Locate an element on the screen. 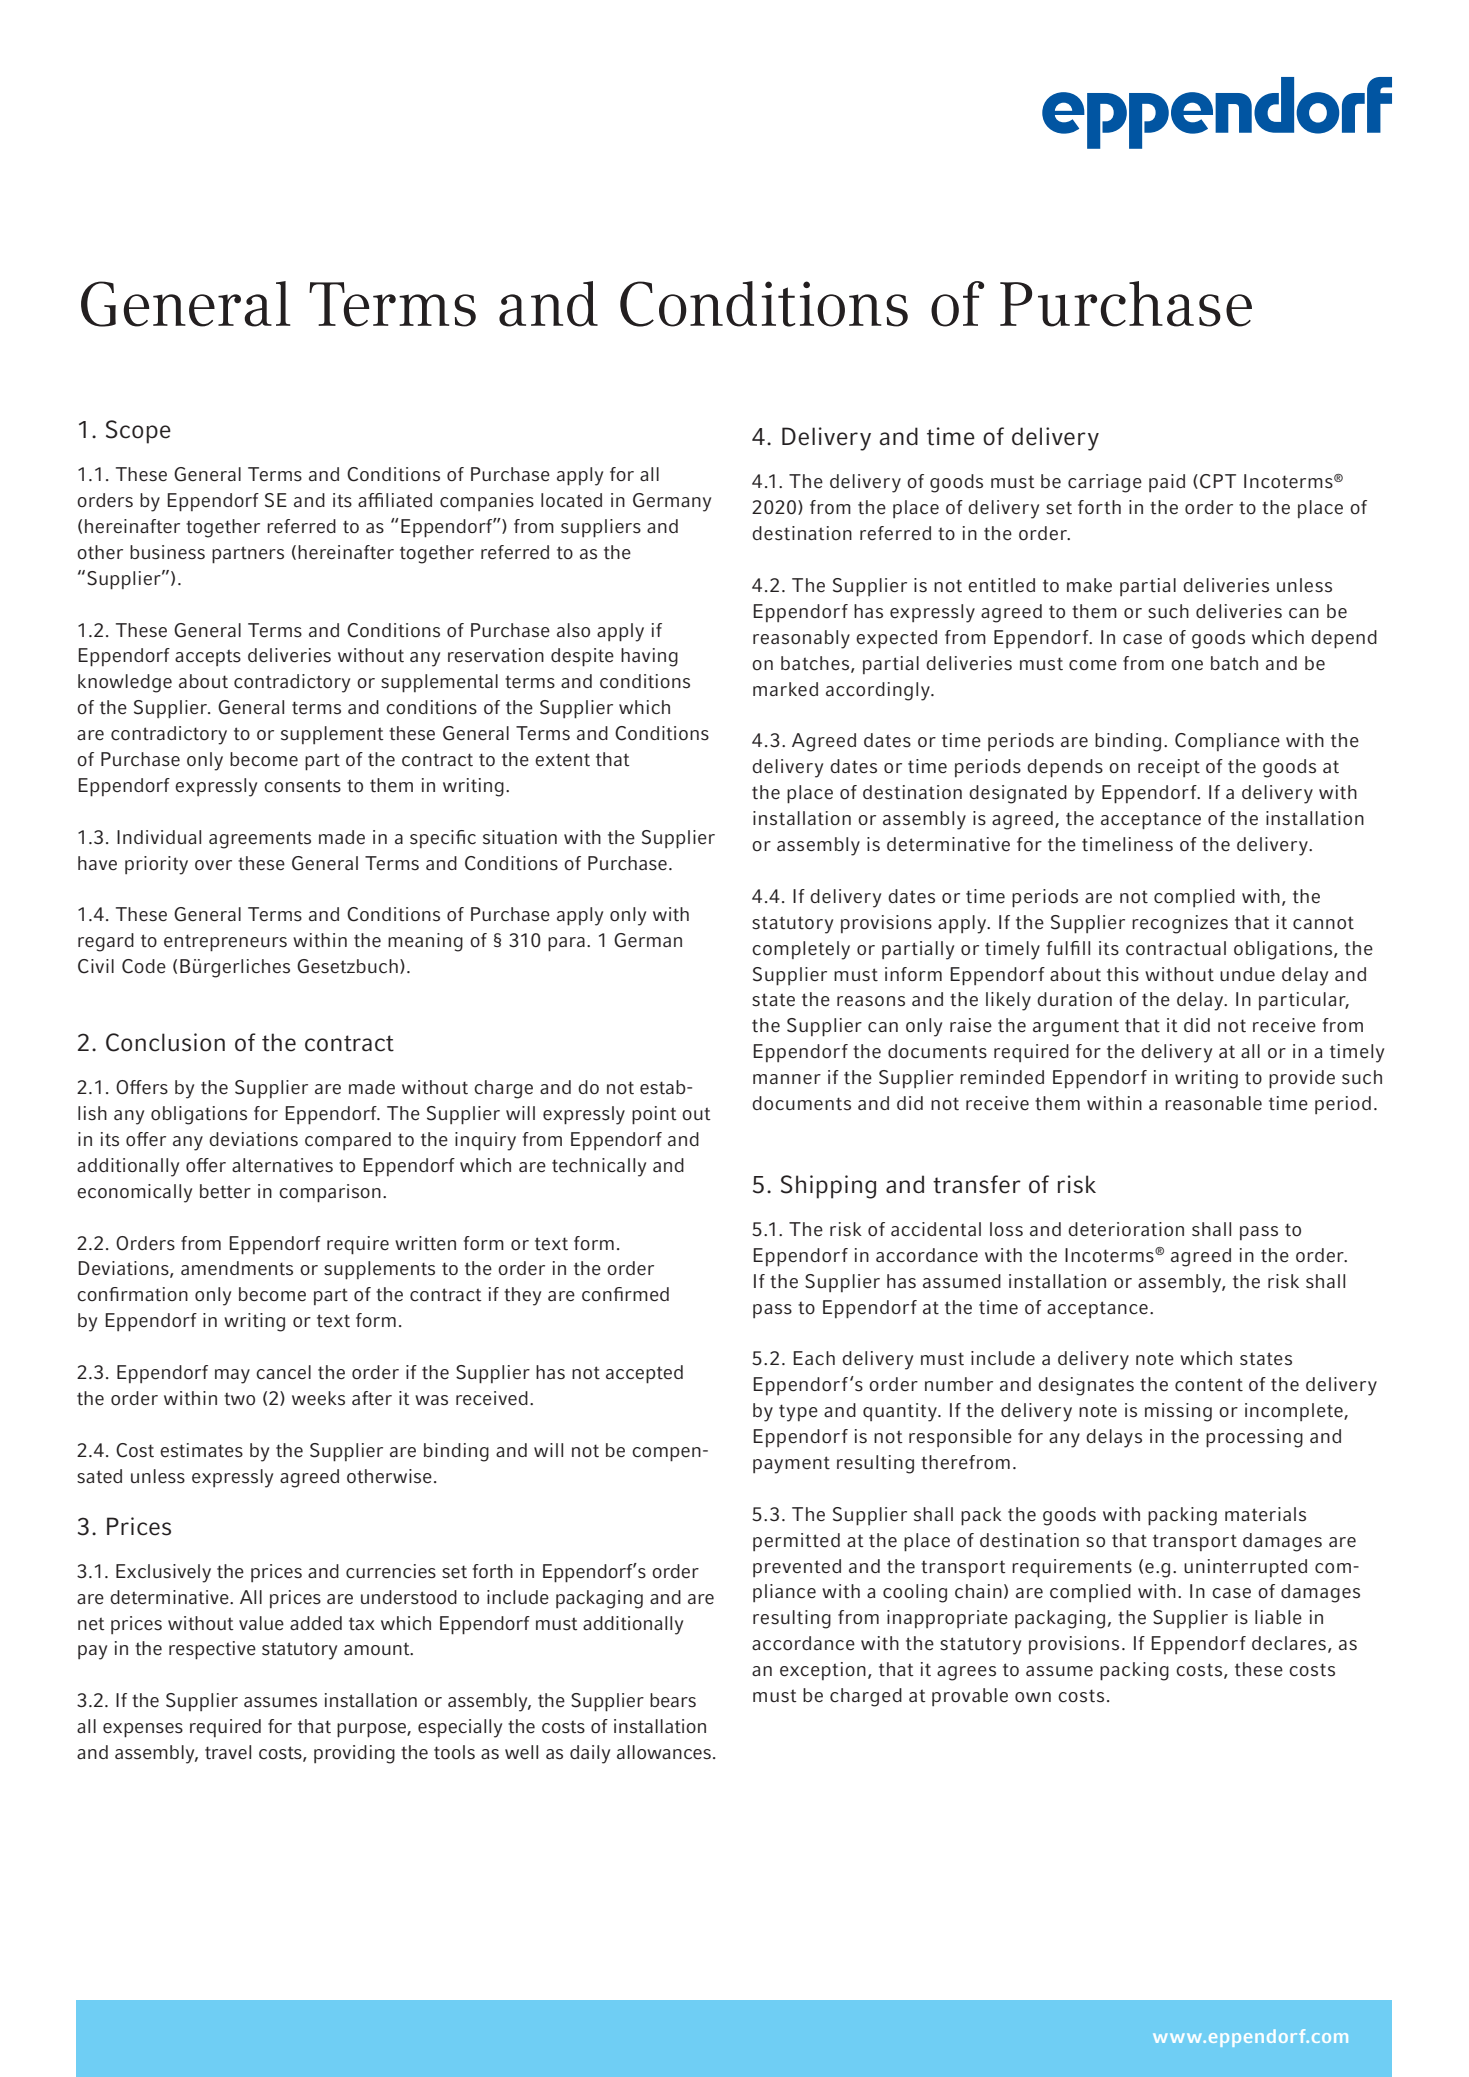 The height and width of the screenshot is (2077, 1469). payment is located at coordinates (791, 1465).
